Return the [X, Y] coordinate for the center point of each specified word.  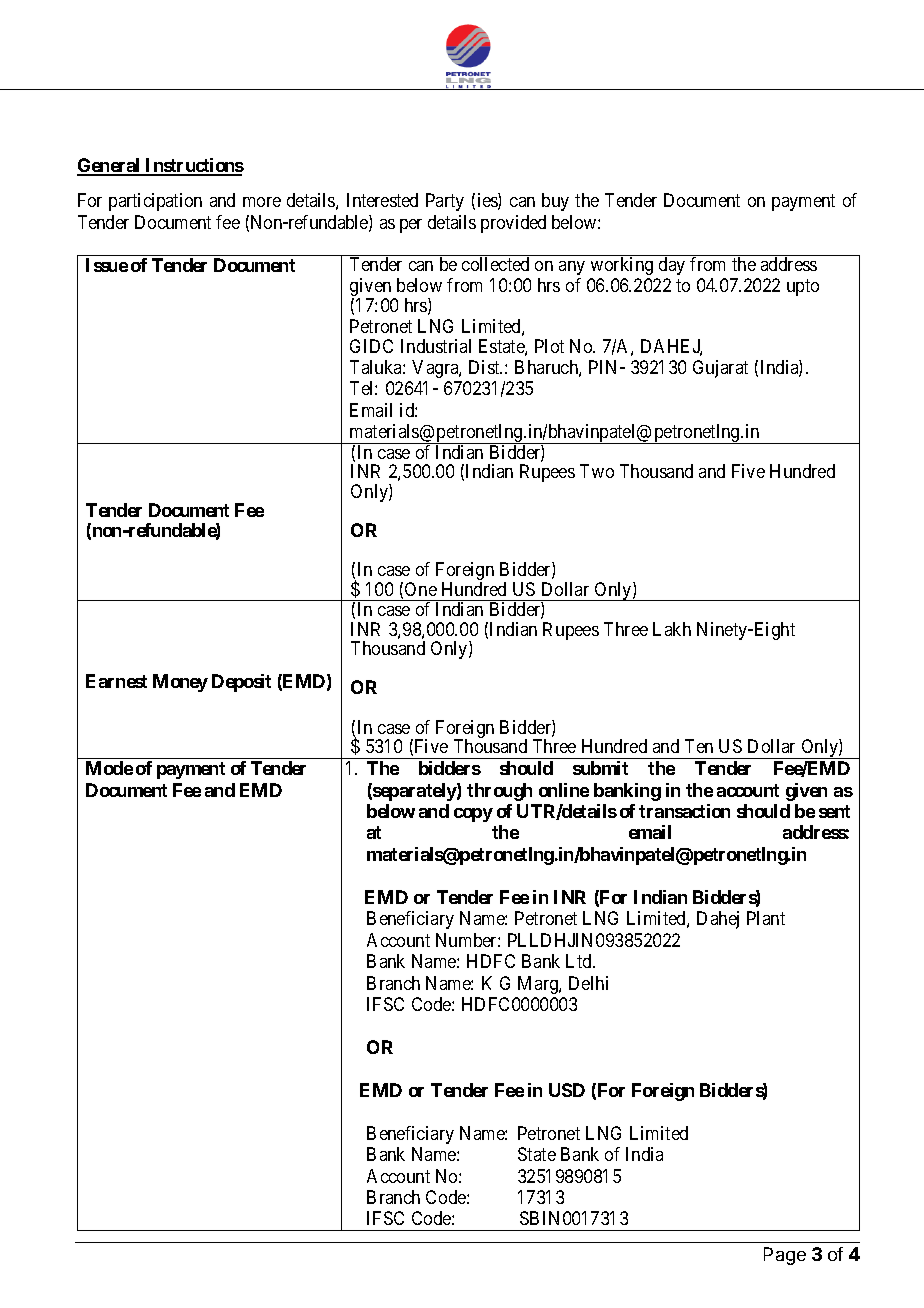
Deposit [241, 683]
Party [445, 202]
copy [473, 815]
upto [803, 287]
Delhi [588, 983]
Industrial [436, 346]
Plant [766, 918]
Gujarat [720, 369]
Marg [539, 985]
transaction [684, 811]
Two [597, 471]
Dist [485, 367]
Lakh [672, 629]
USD [567, 1090]
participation [155, 202]
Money [180, 683]
